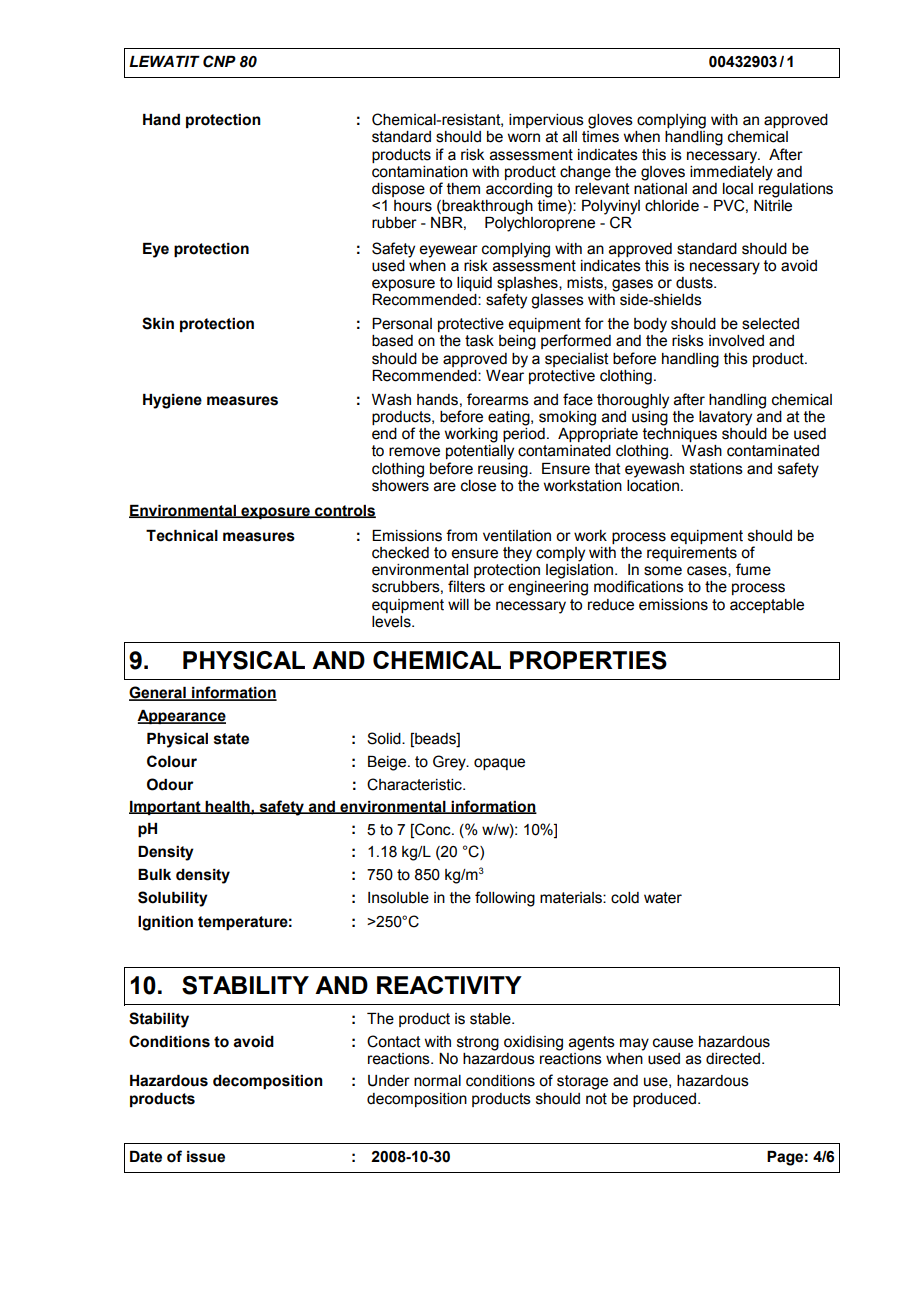  What do you see at coordinates (458, 604) in the screenshot?
I see `will` at bounding box center [458, 604].
